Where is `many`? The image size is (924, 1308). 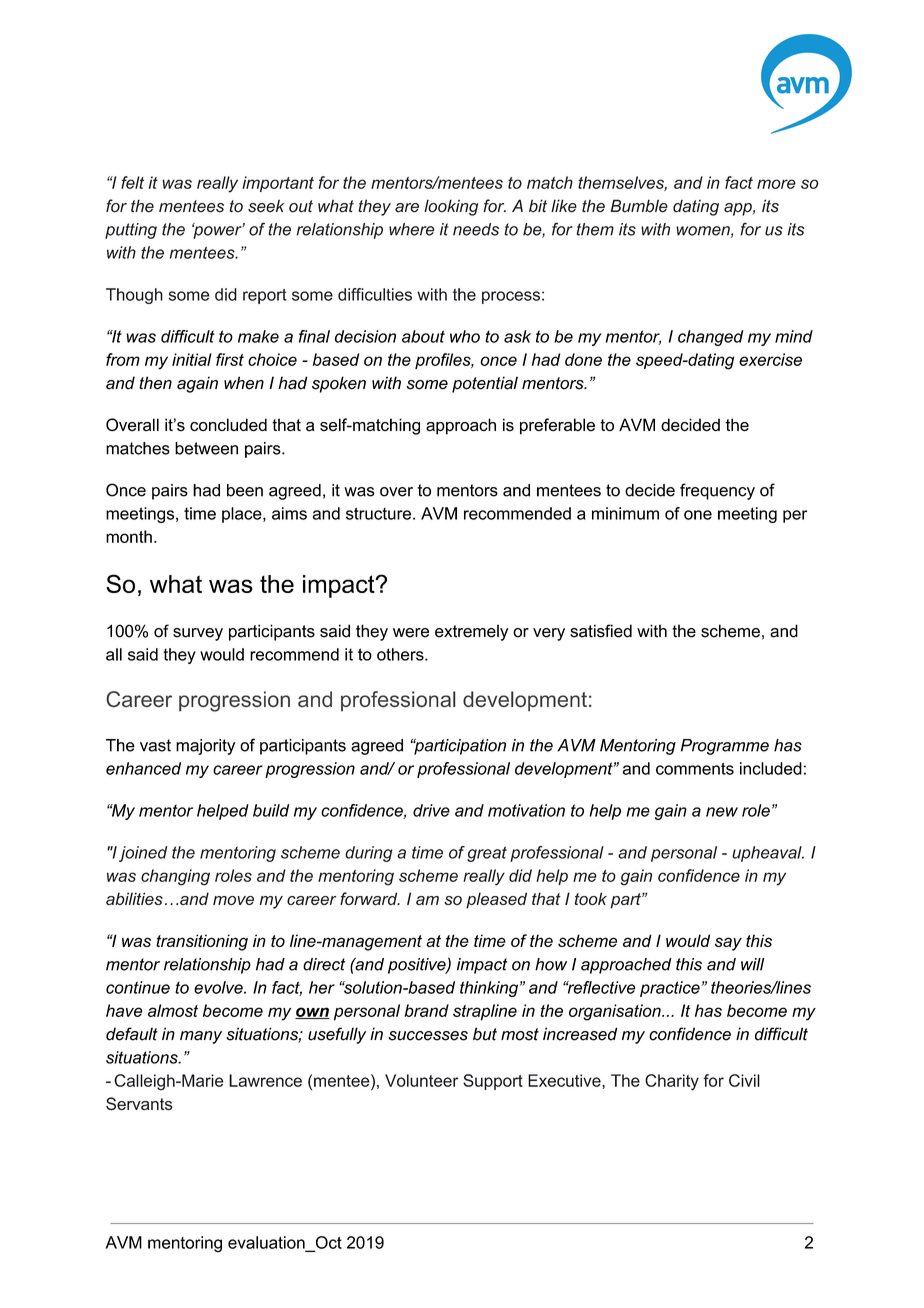
many is located at coordinates (201, 1037).
